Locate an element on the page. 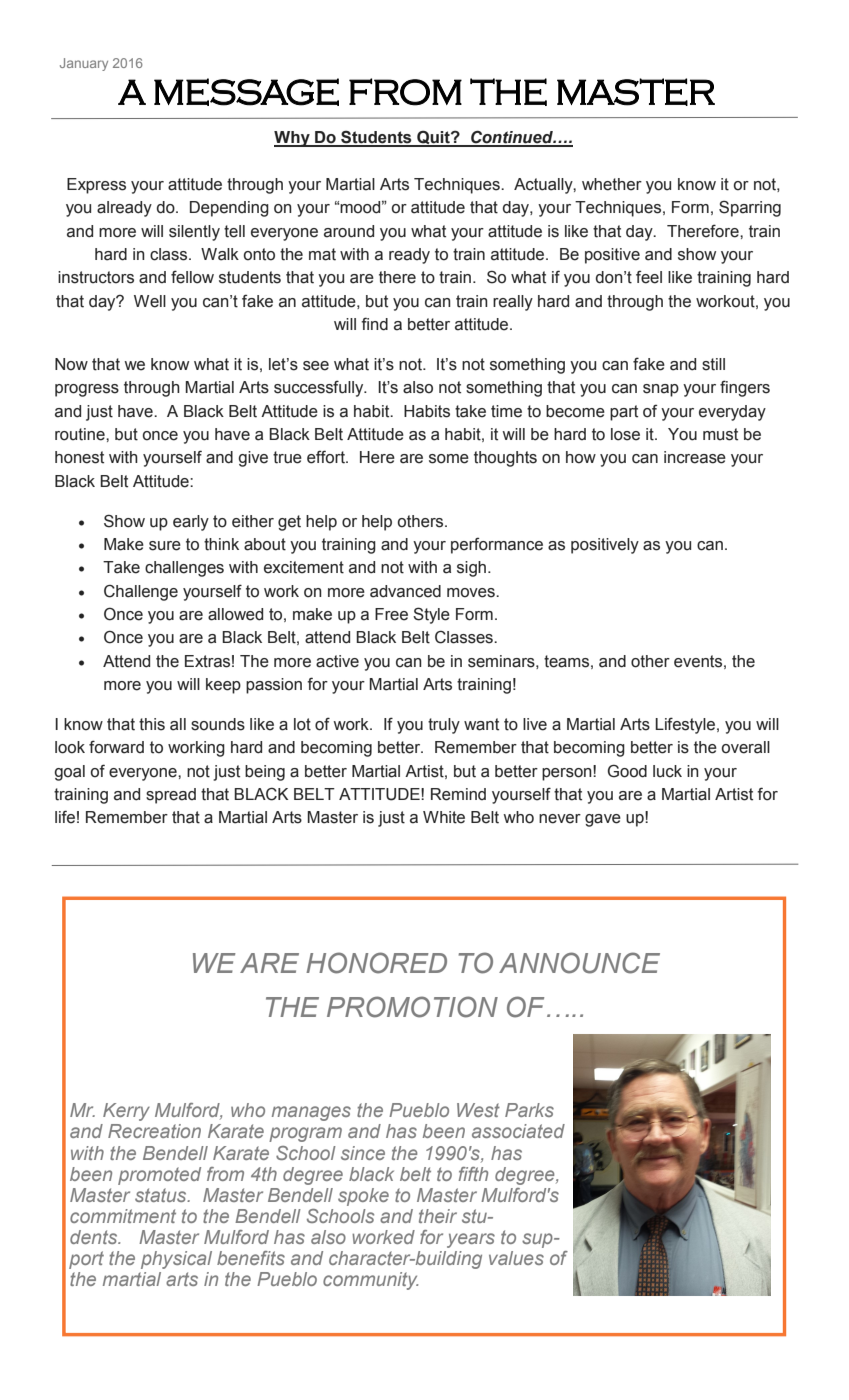 The image size is (849, 1400). increase is located at coordinates (695, 457).
